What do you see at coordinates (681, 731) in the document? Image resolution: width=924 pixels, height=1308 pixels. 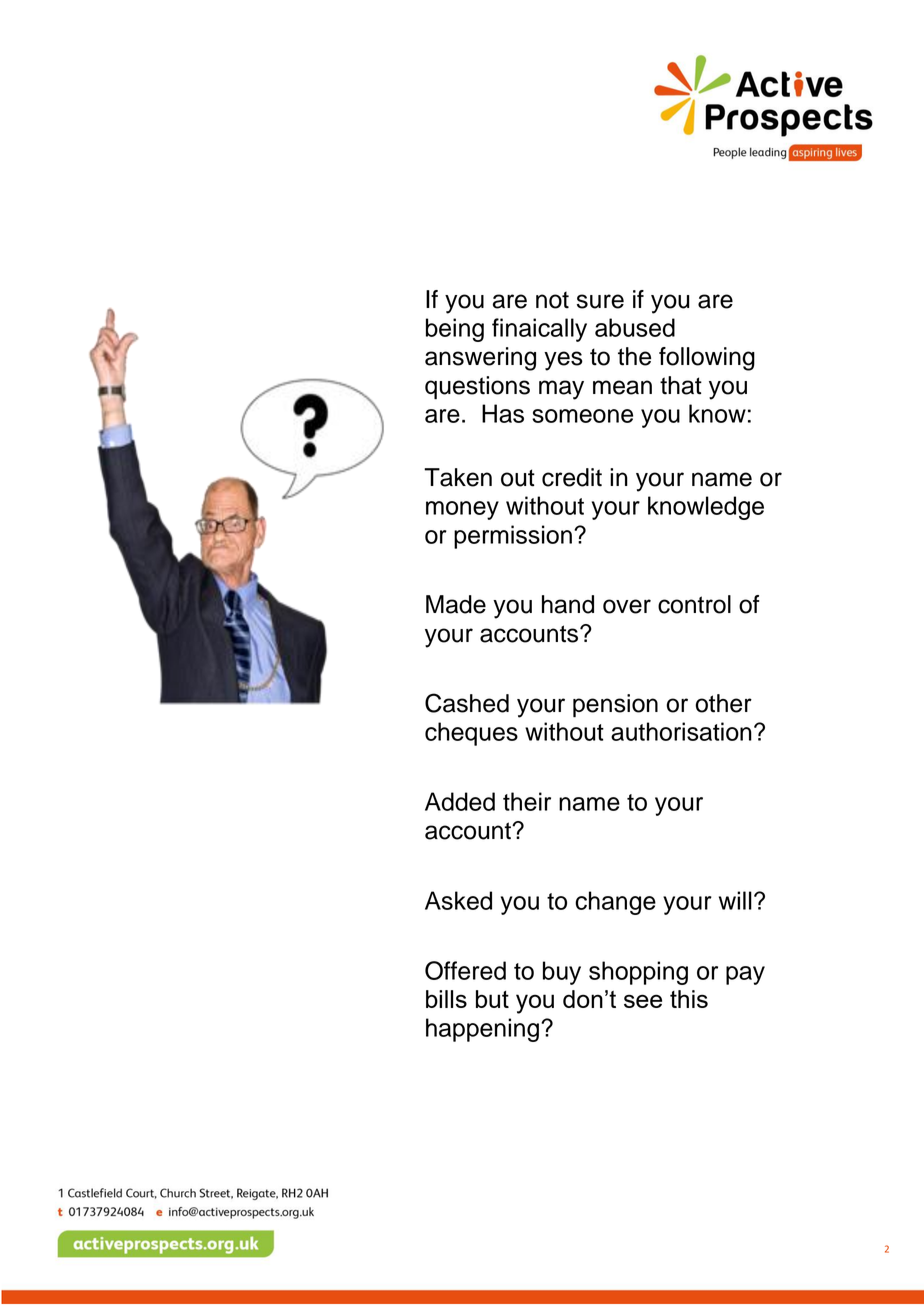 I see `authorisation` at bounding box center [681, 731].
